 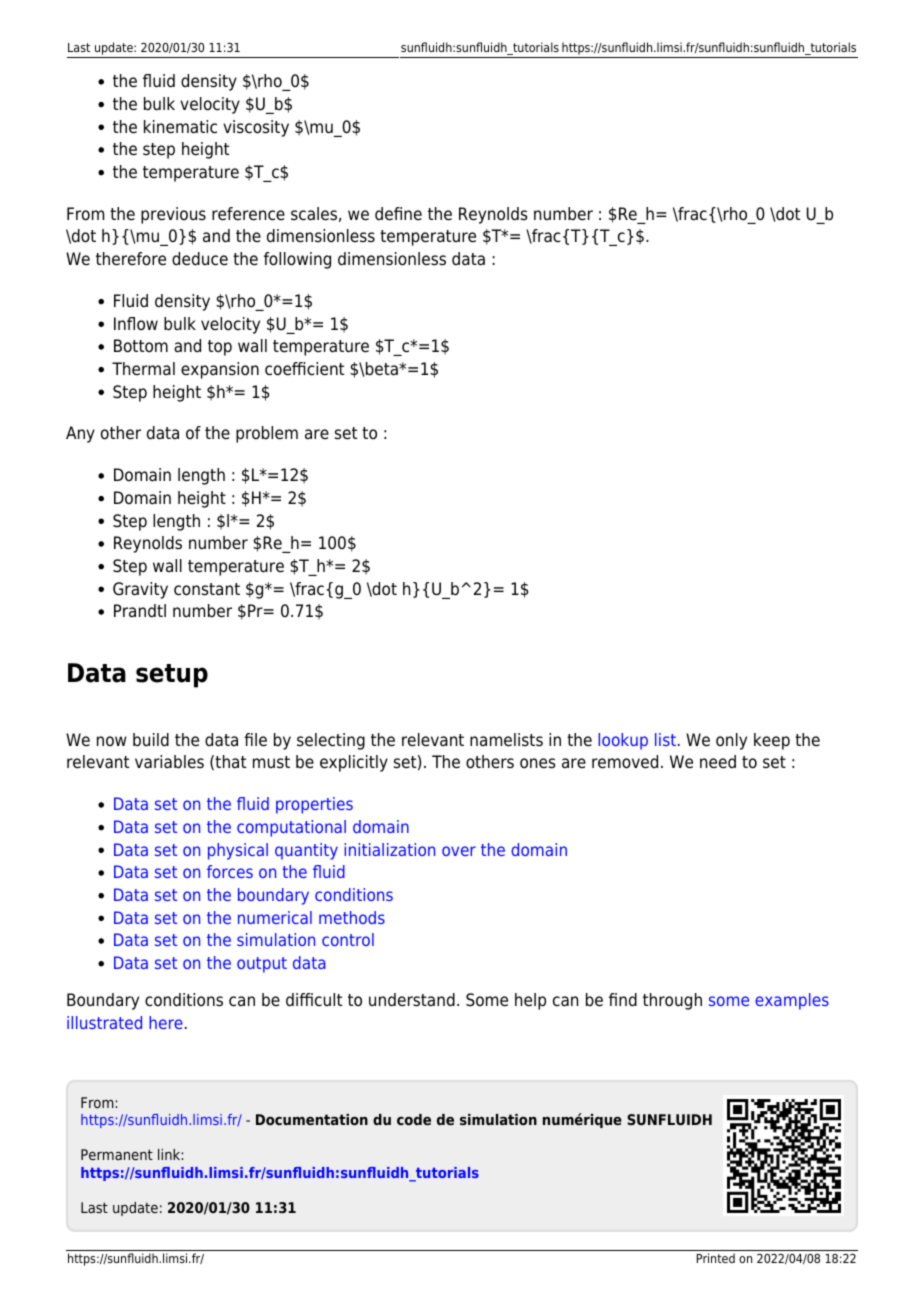 What do you see at coordinates (267, 434) in the page?
I see `problem` at bounding box center [267, 434].
